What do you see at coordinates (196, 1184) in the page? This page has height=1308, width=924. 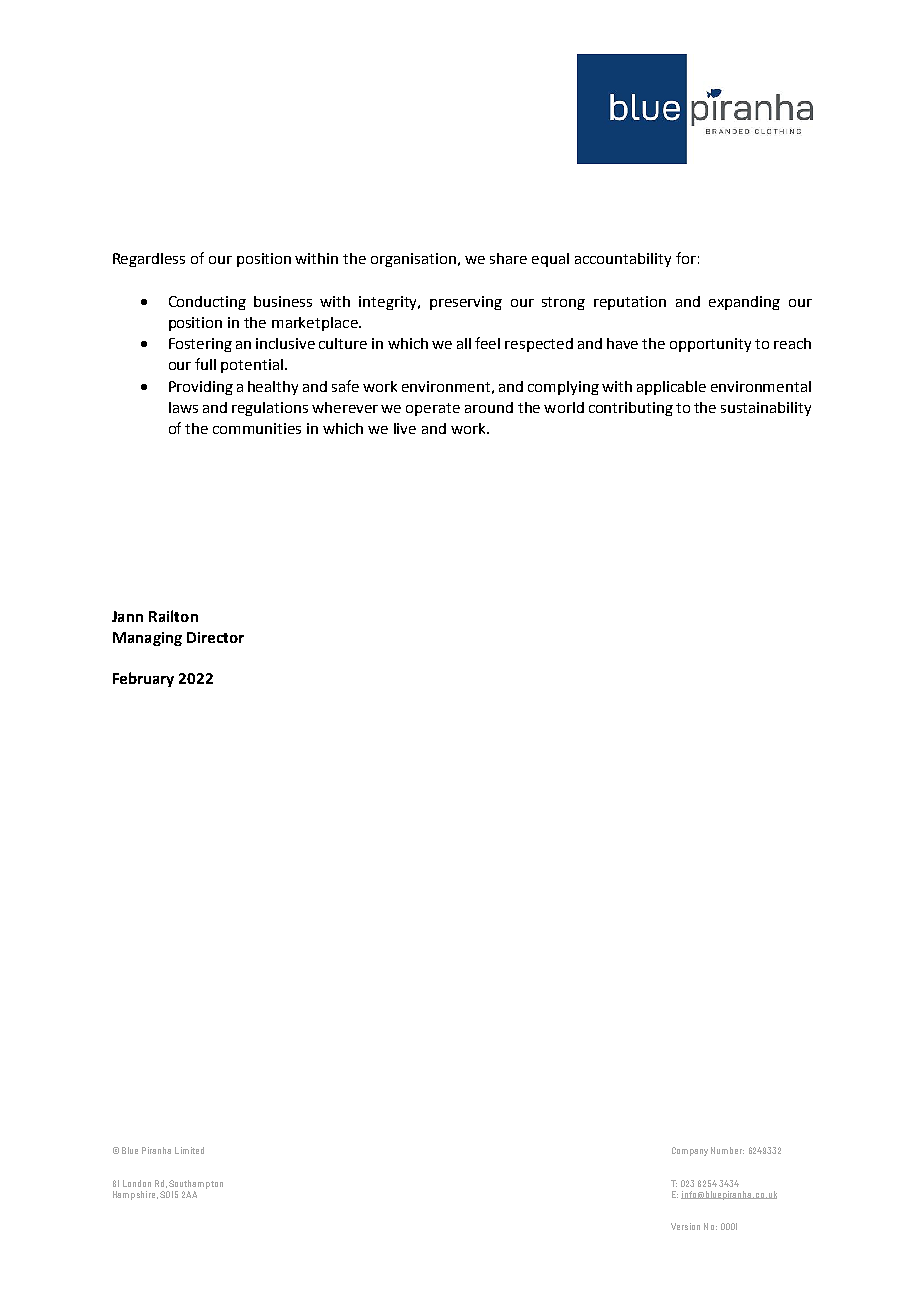 I see `Southampton` at bounding box center [196, 1184].
